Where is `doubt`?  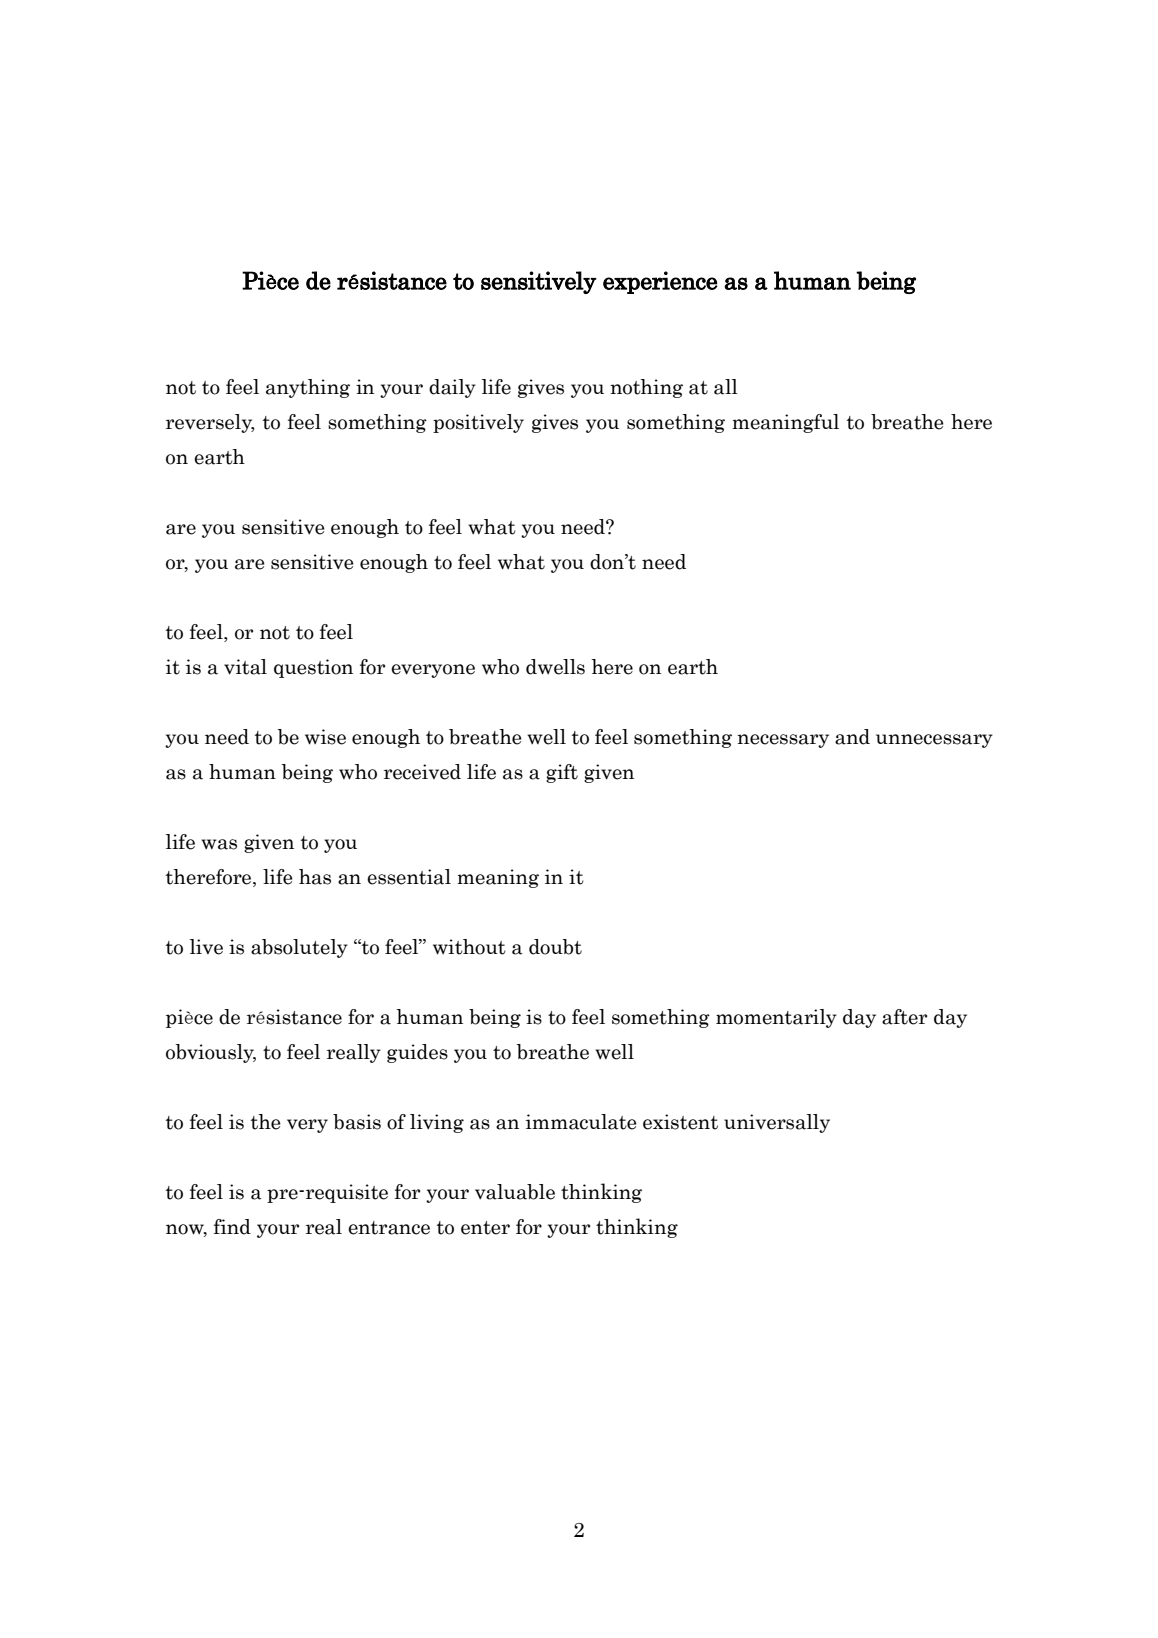 doubt is located at coordinates (555, 947).
